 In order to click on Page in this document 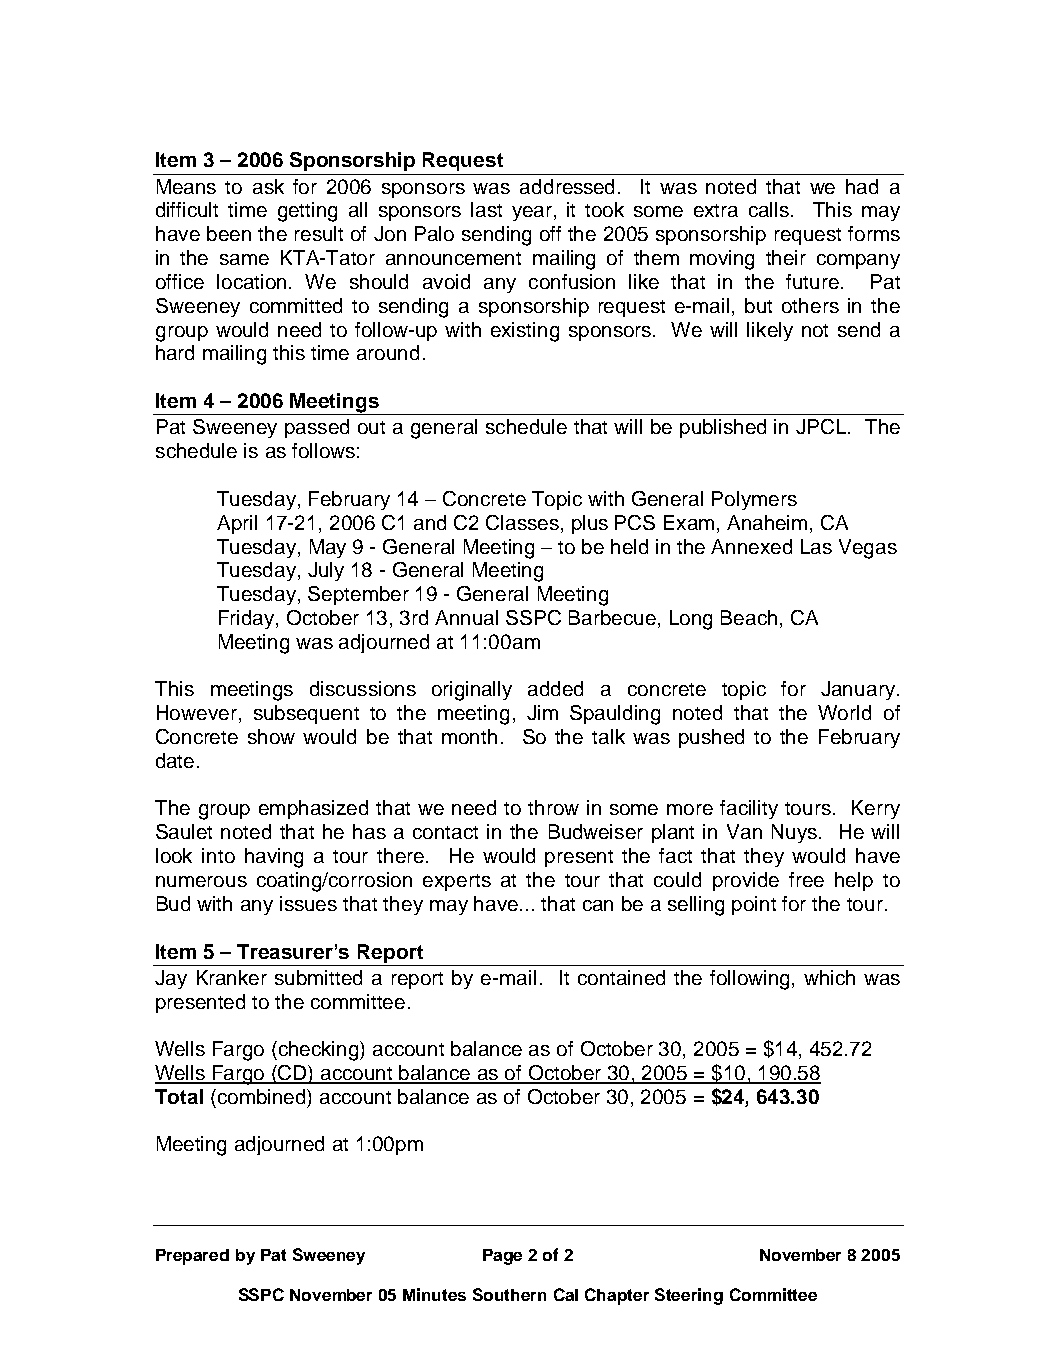, I will do `click(502, 1257)`.
